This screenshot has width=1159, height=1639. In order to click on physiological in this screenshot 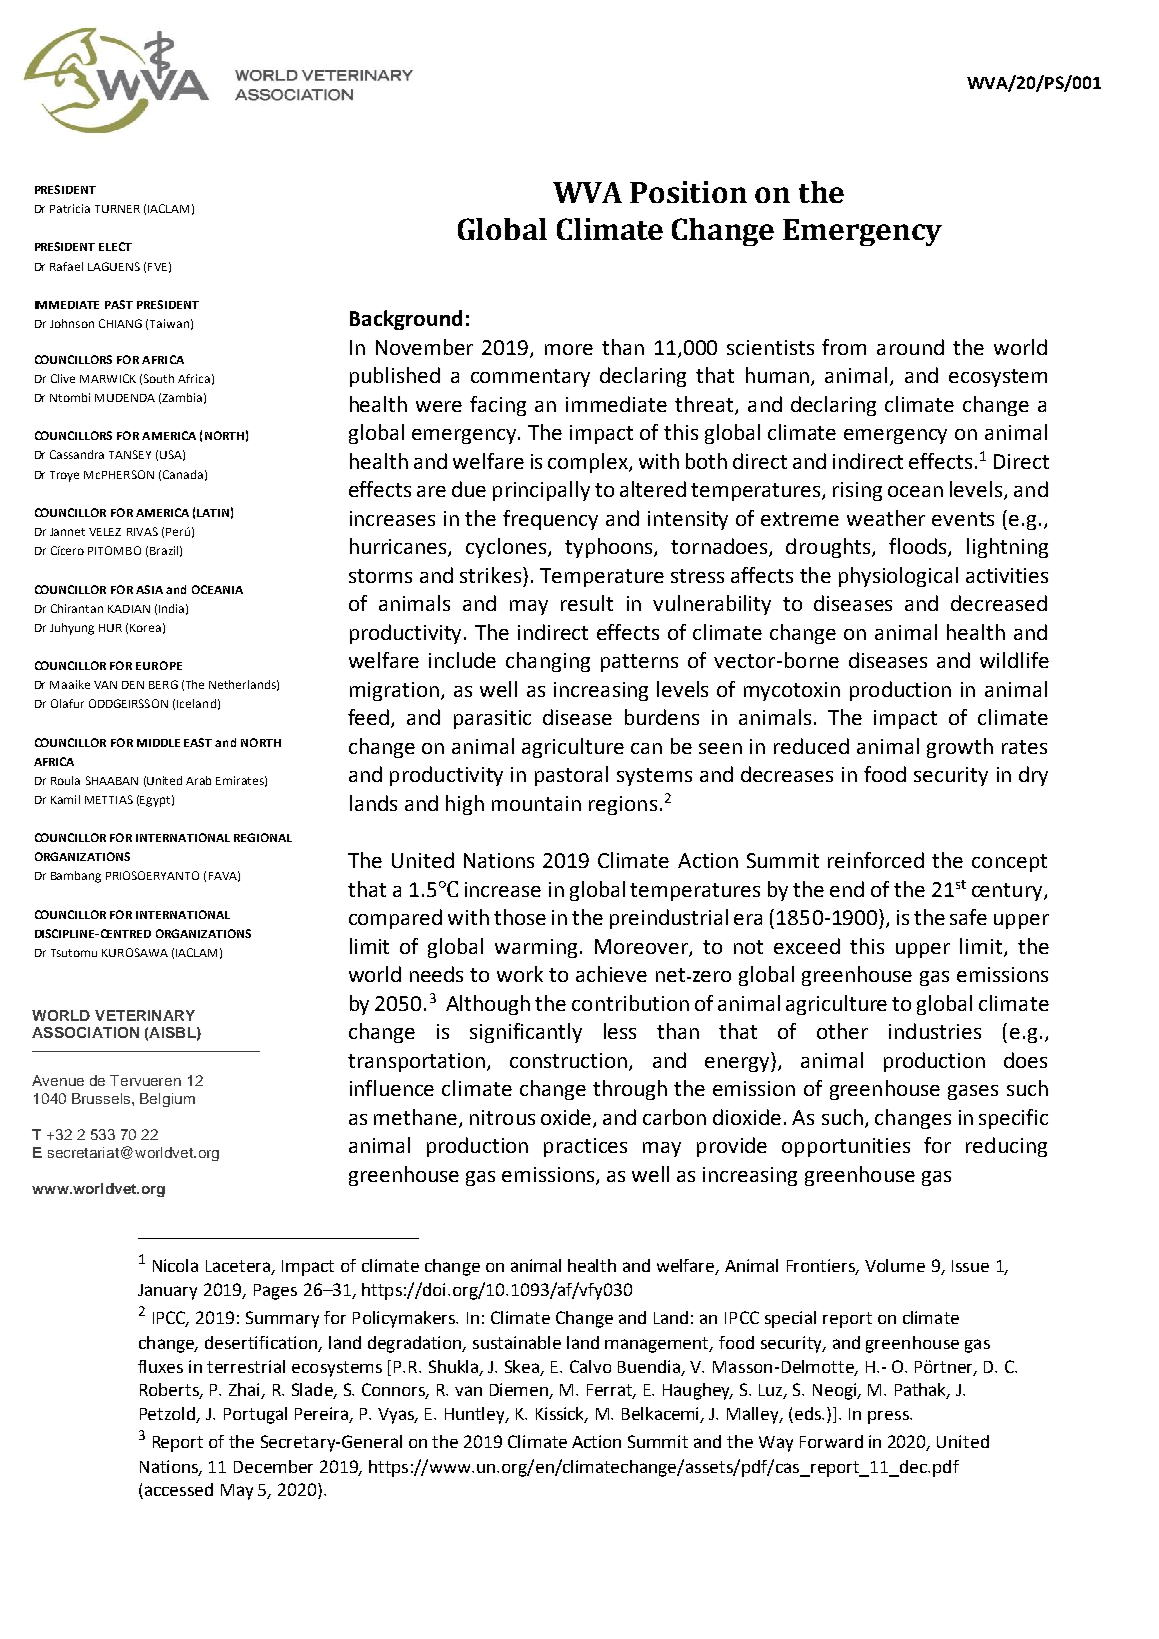, I will do `click(898, 577)`.
